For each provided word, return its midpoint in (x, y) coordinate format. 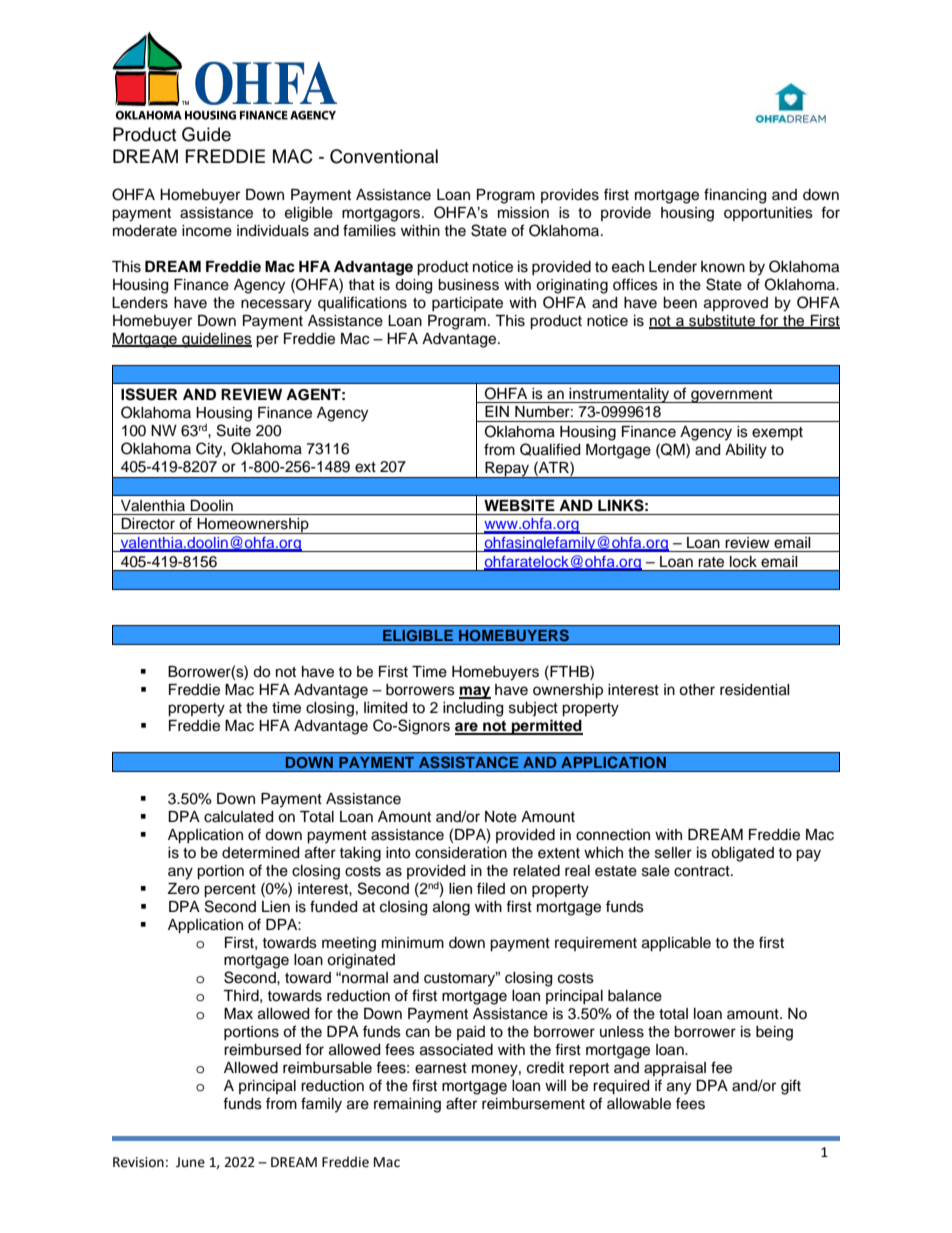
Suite (234, 430)
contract (703, 871)
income (207, 231)
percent (230, 891)
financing (735, 196)
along (451, 908)
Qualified (550, 449)
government (732, 396)
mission (523, 213)
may (475, 692)
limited (385, 708)
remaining (407, 1105)
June (190, 1162)
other (697, 690)
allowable (639, 1104)
